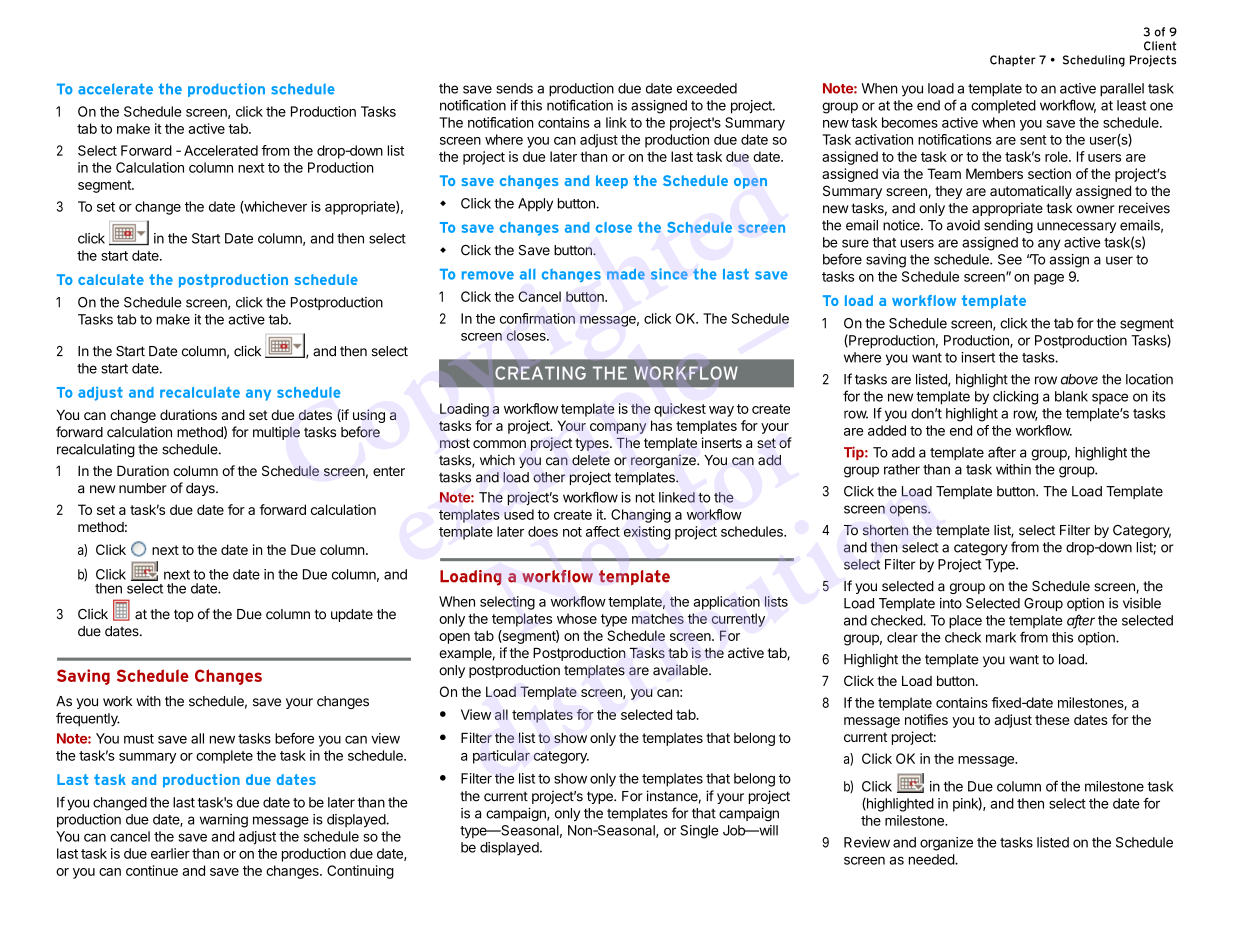 This screenshot has width=1233, height=952. I want to click on Single, so click(699, 832).
